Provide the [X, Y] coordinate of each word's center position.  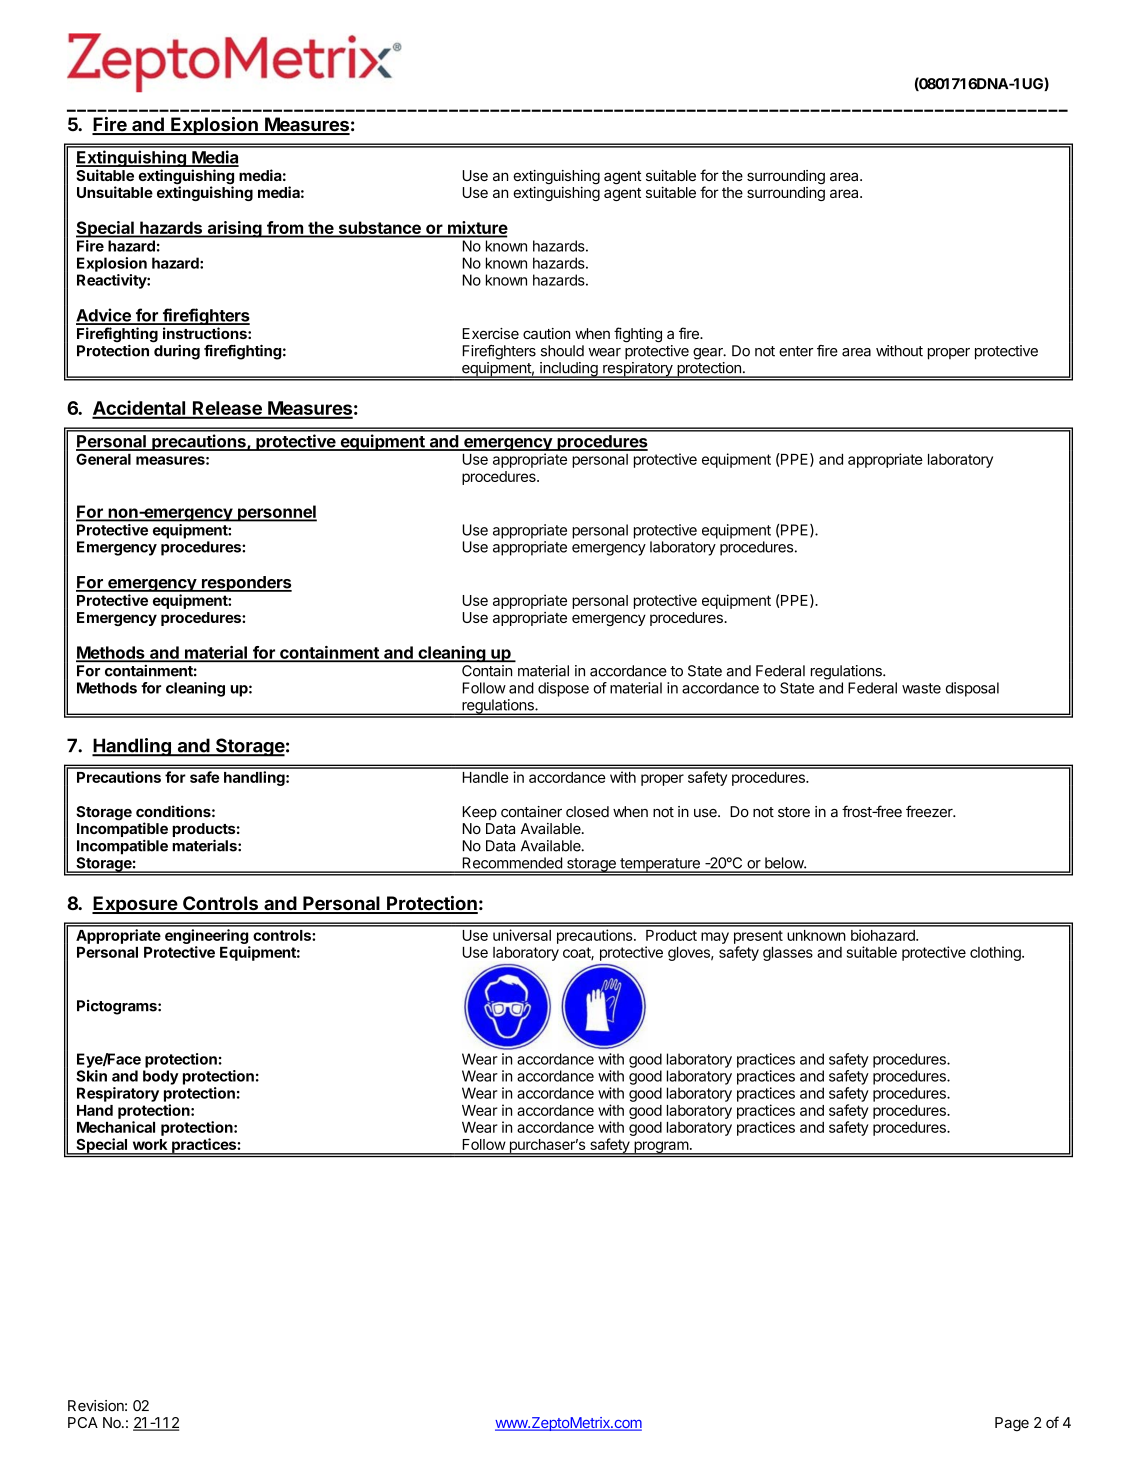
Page [1012, 1424]
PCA [83, 1422]
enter [796, 351]
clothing [996, 953]
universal [522, 935]
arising [234, 229]
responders [245, 584]
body [161, 1077]
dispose [563, 689]
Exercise [491, 333]
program [661, 1148]
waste [921, 688]
